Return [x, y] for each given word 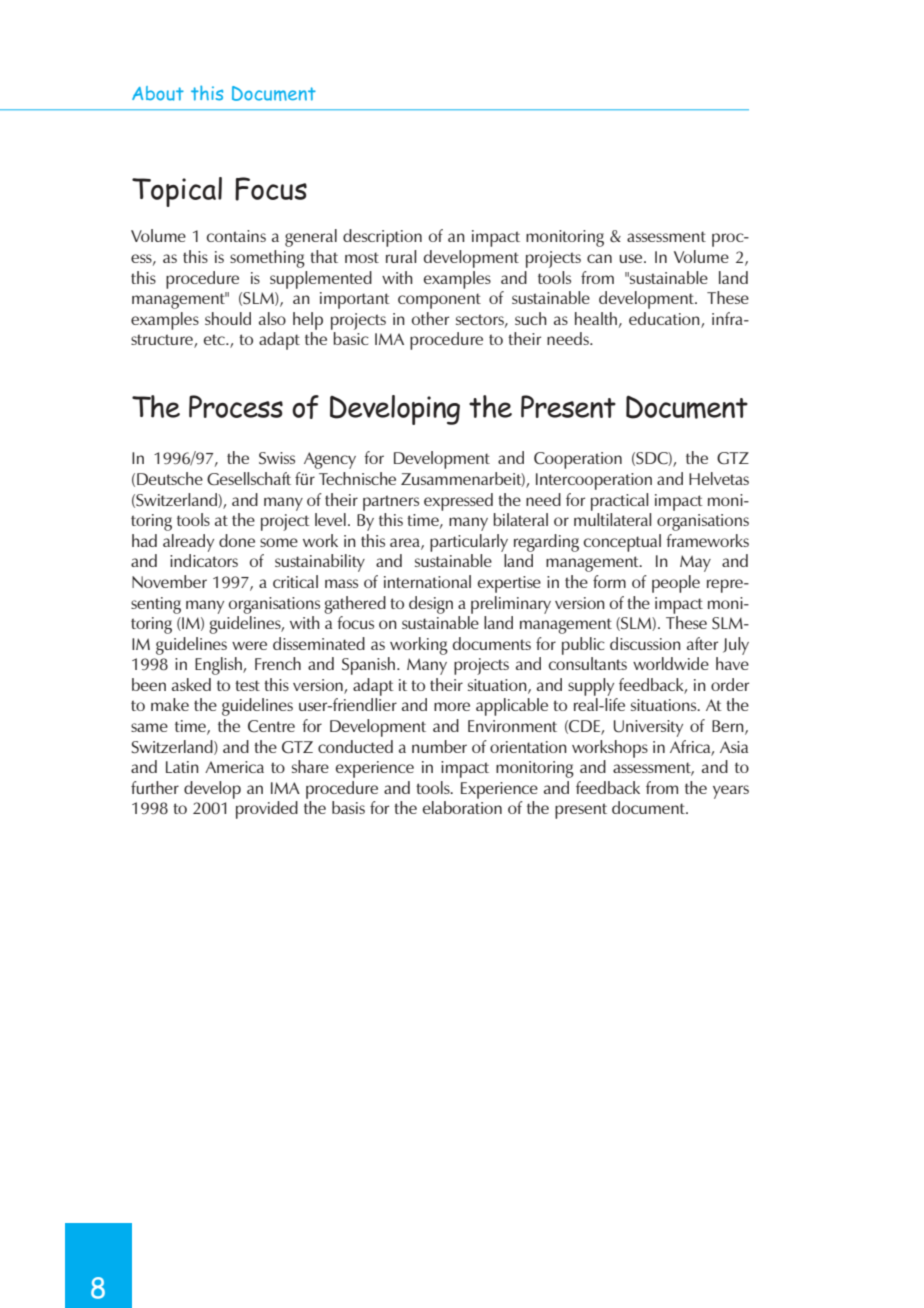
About [158, 93]
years [731, 792]
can [599, 258]
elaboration [462, 807]
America [234, 767]
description [382, 238]
